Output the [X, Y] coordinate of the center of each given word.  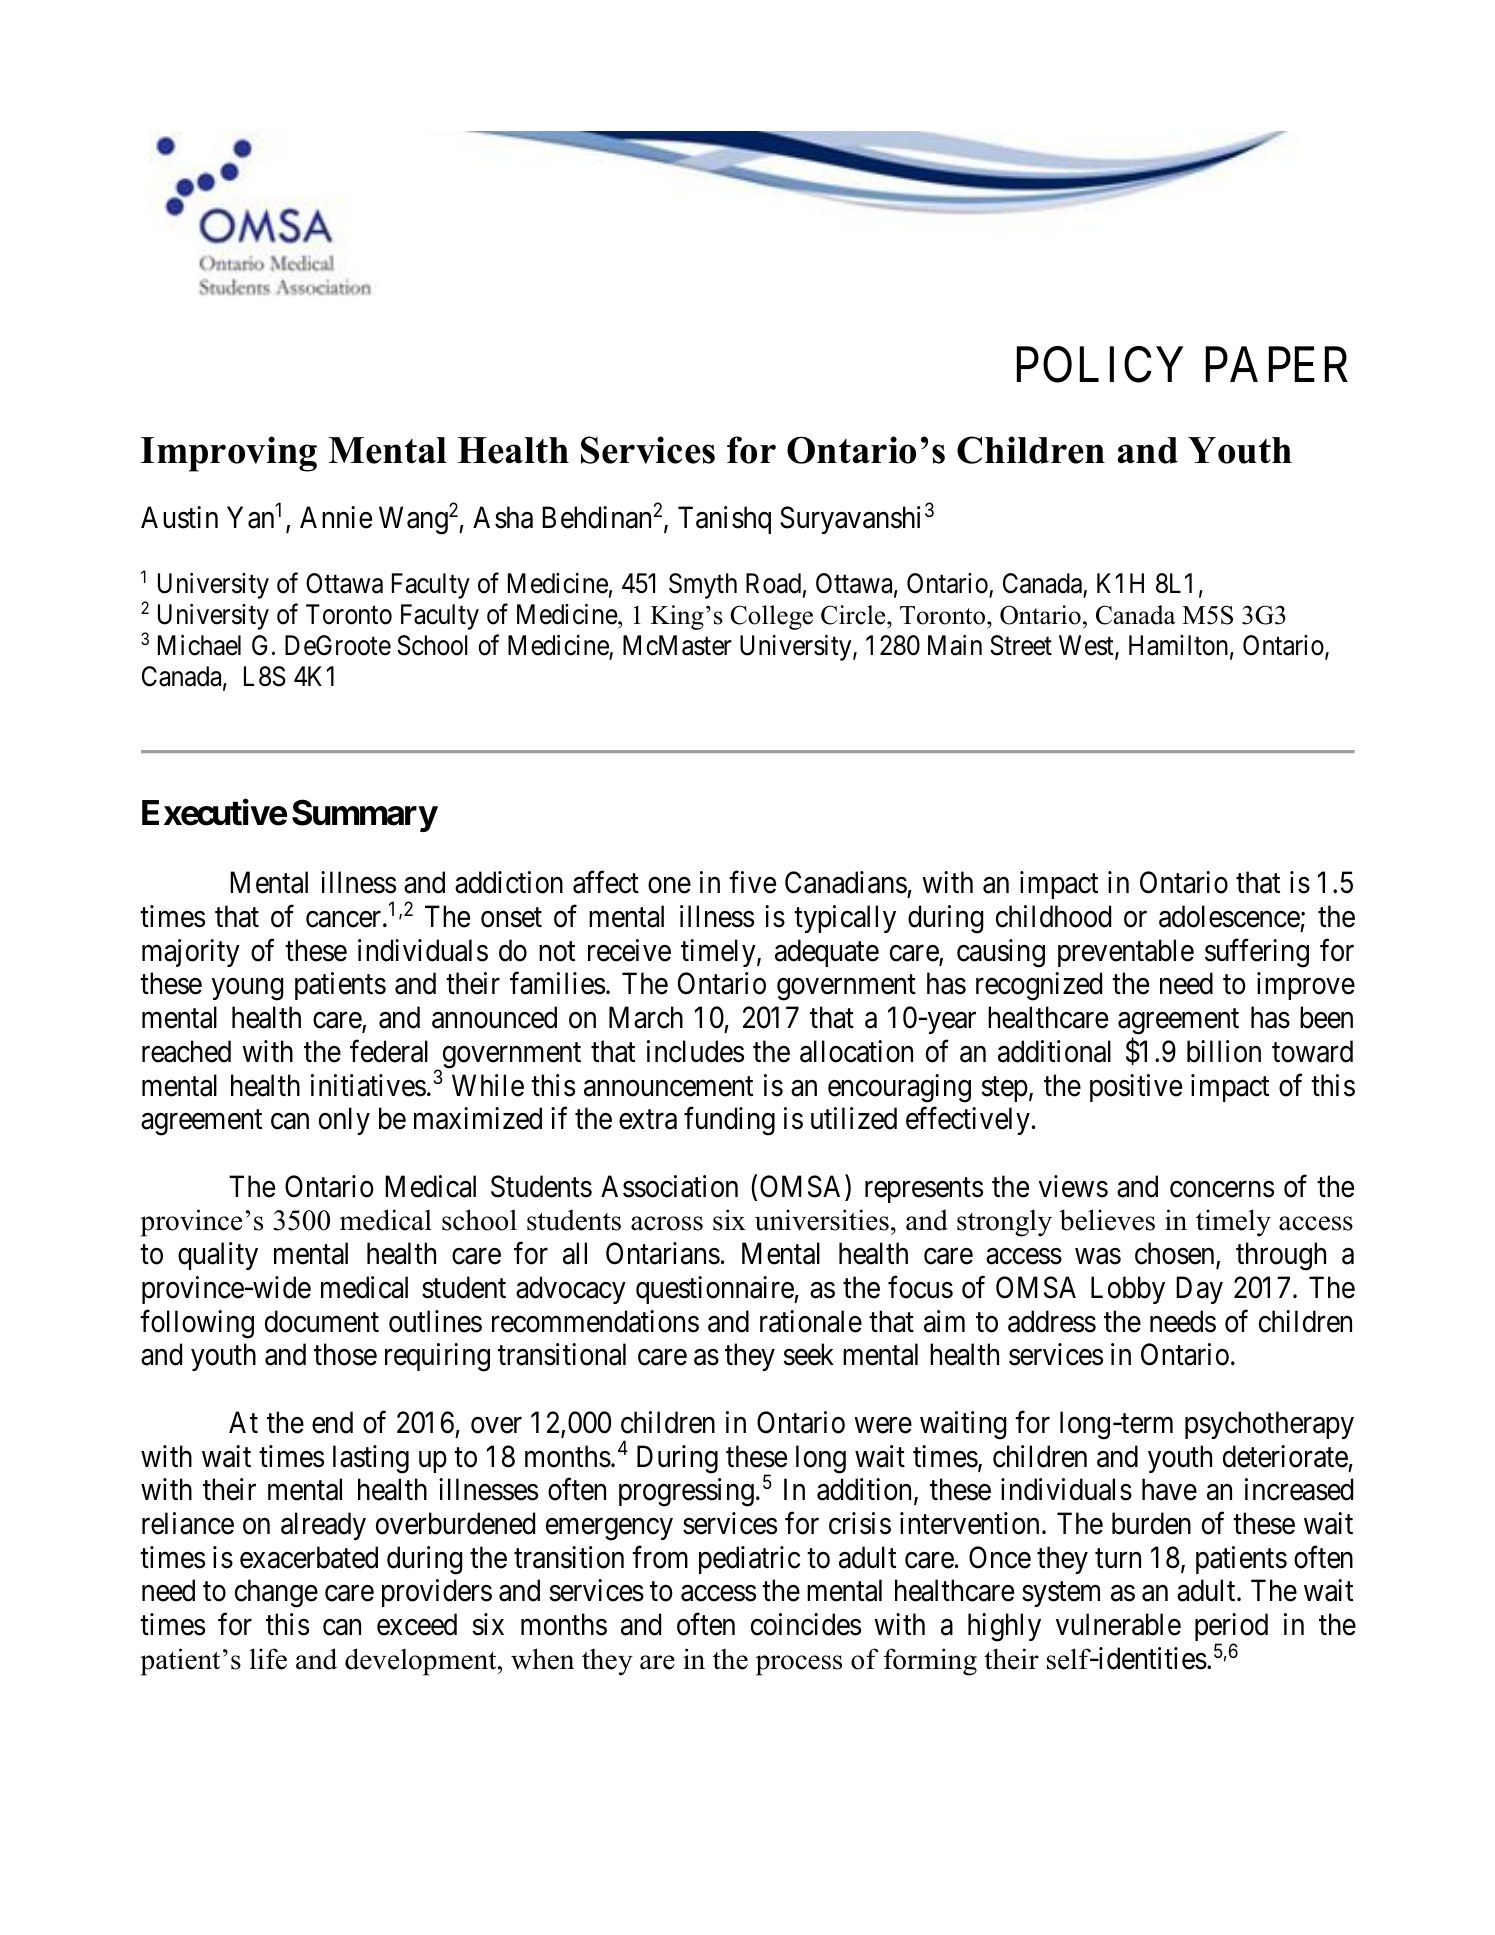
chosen [1176, 1254]
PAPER [1277, 364]
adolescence [1229, 916]
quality [218, 1256]
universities [822, 1220]
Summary [365, 815]
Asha [503, 517]
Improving [229, 454]
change [276, 1593]
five [752, 882]
